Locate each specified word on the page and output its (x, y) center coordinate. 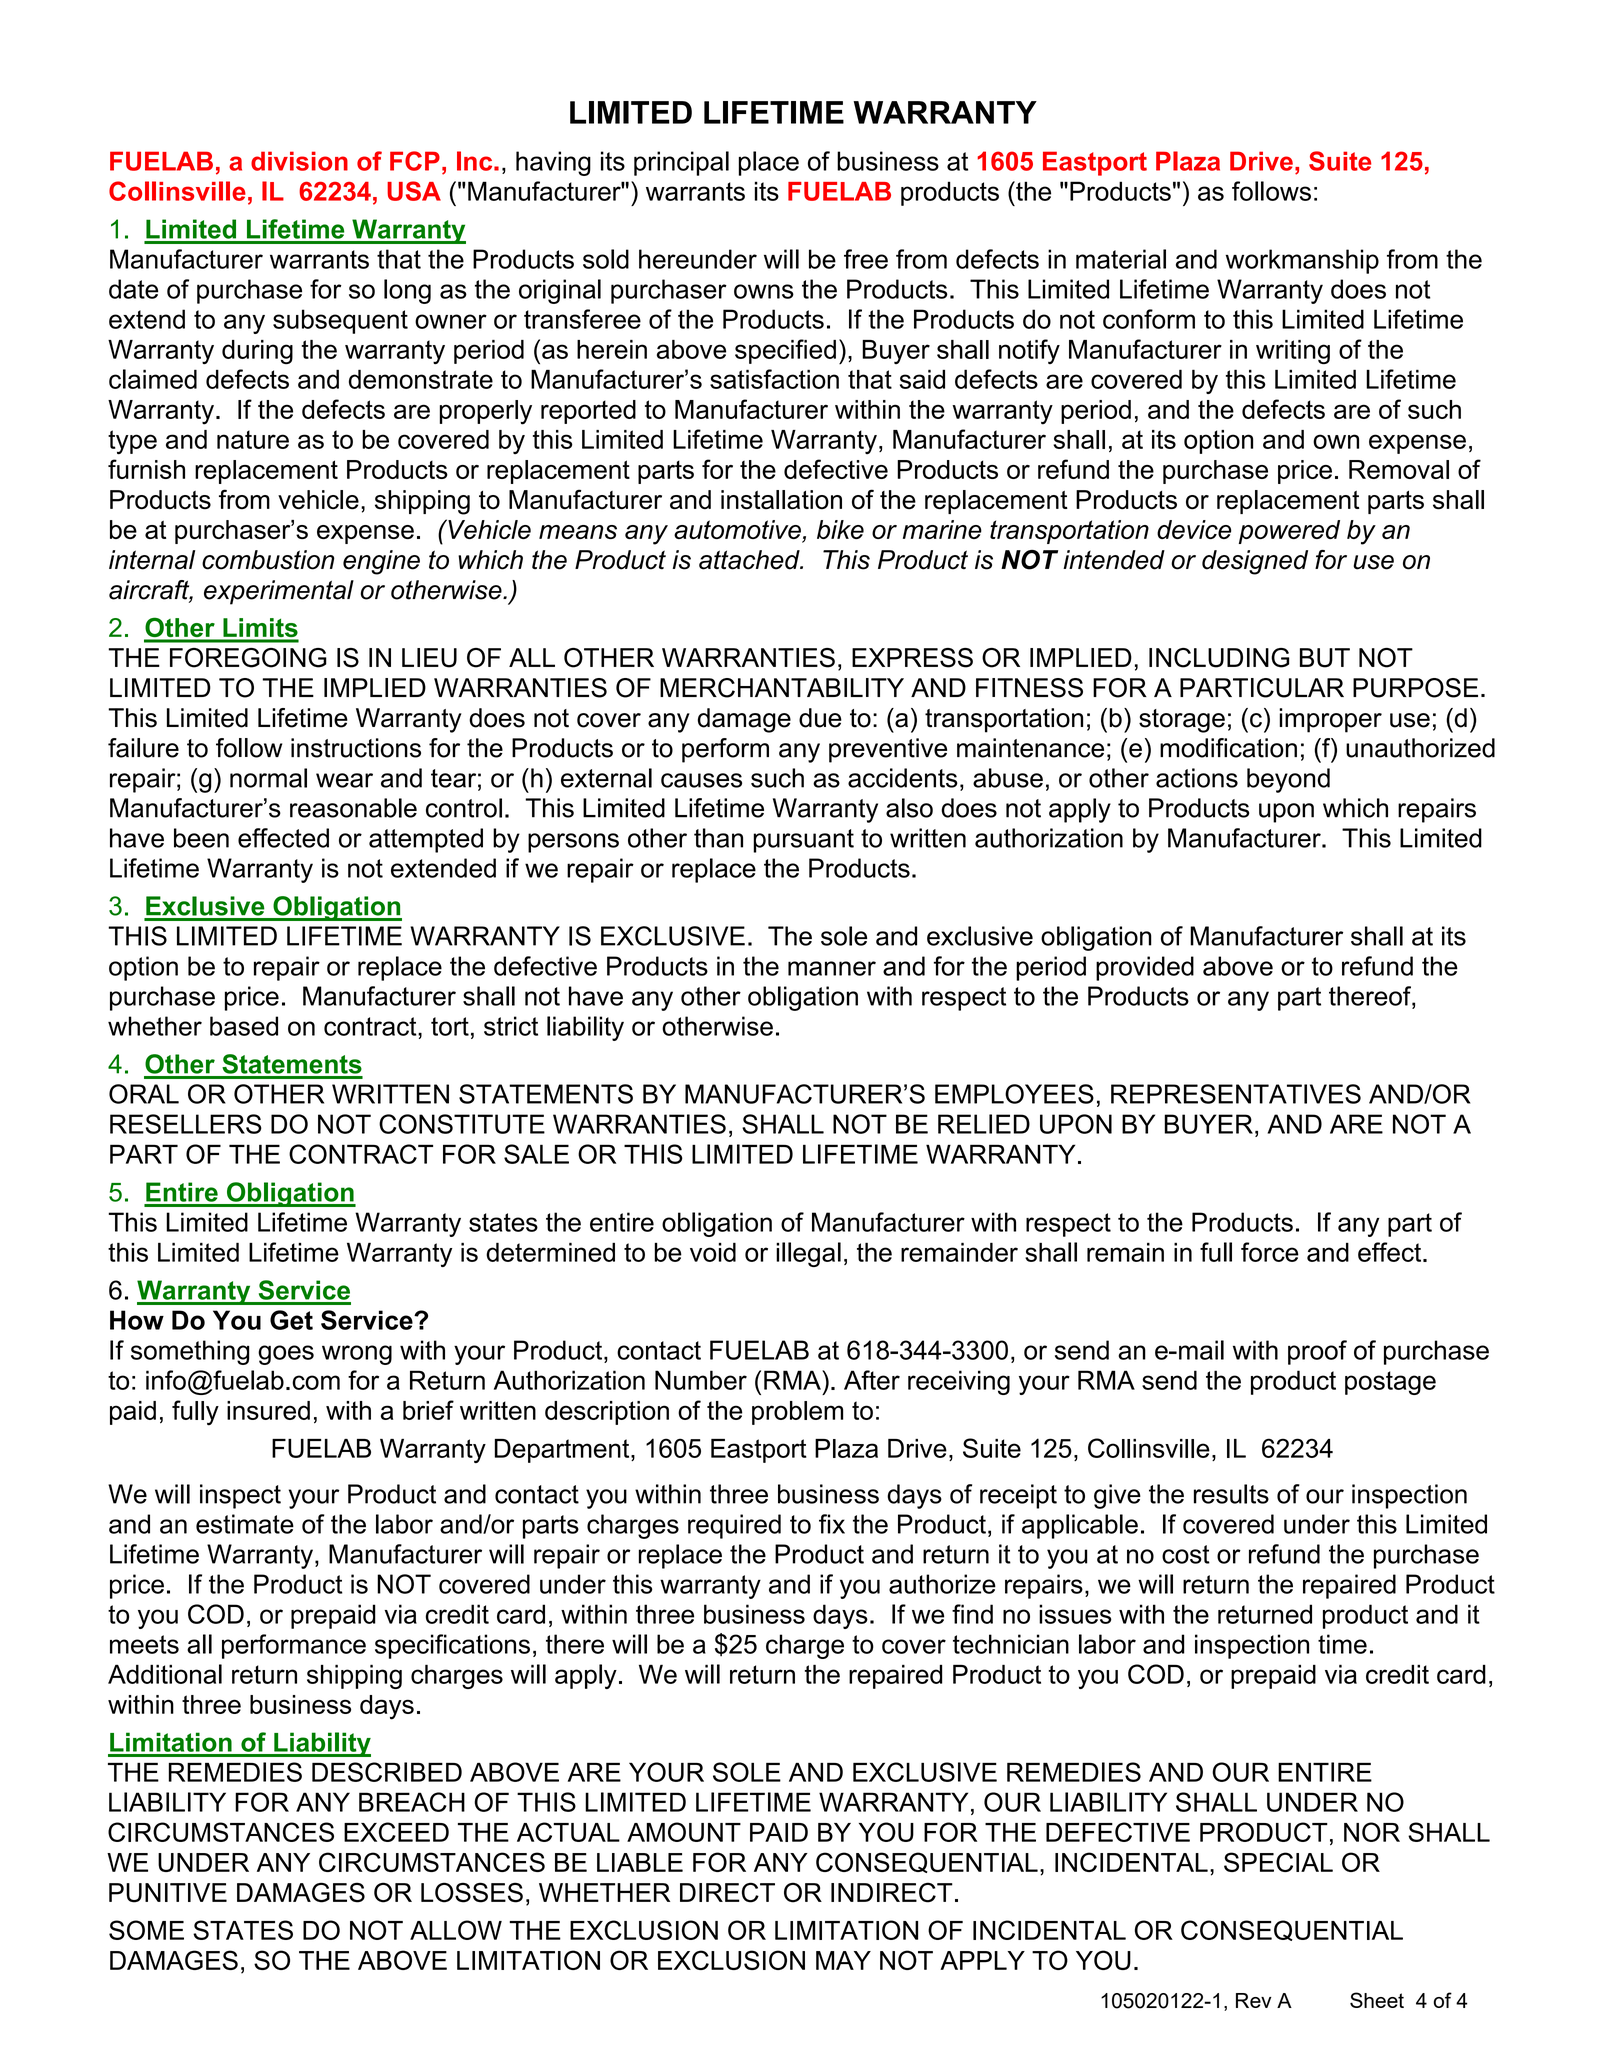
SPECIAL (1278, 1862)
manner (832, 968)
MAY (843, 1960)
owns (764, 291)
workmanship (1302, 261)
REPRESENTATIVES (1236, 1094)
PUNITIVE (168, 1893)
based (244, 1026)
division (299, 161)
